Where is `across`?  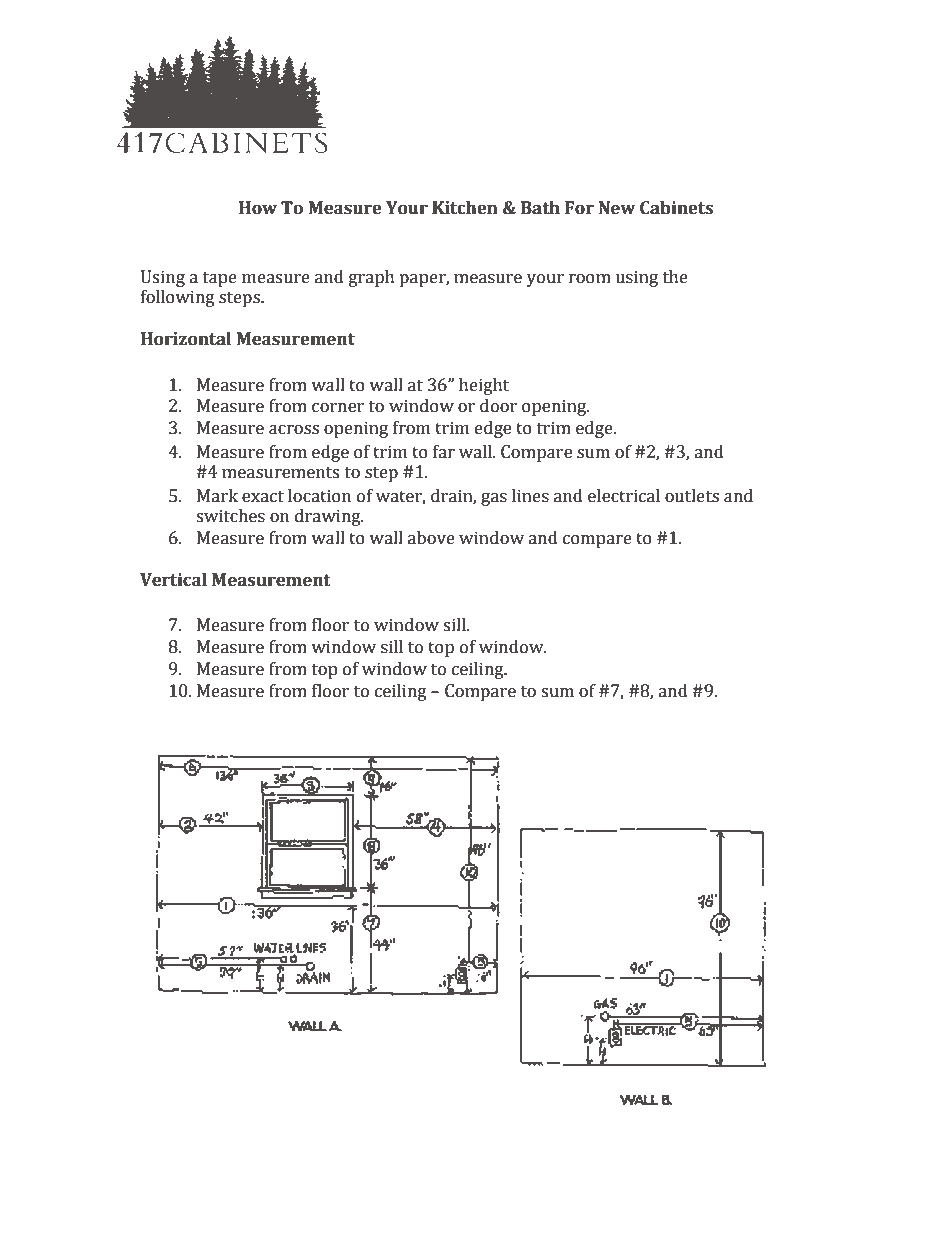
across is located at coordinates (294, 430).
